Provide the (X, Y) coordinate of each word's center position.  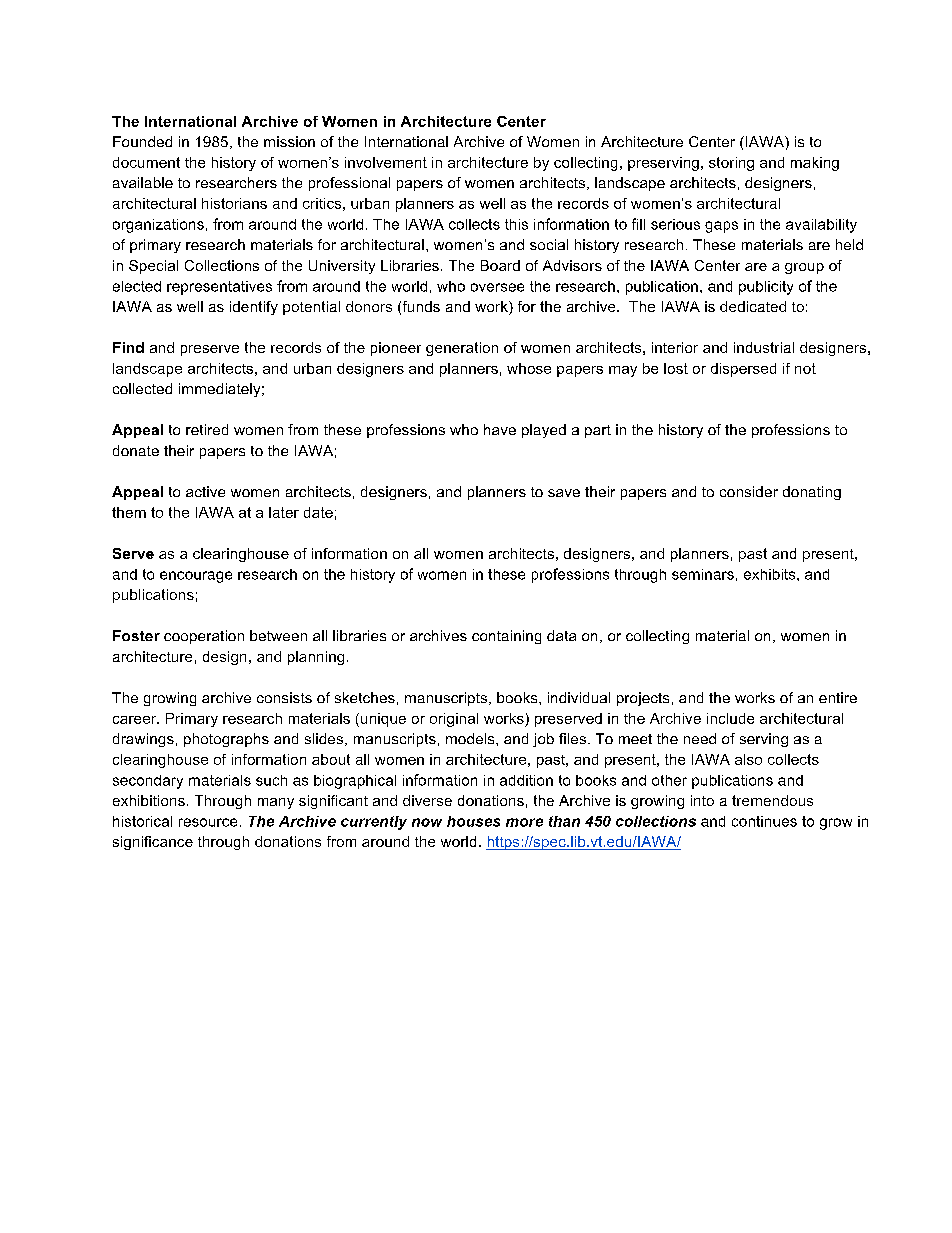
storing (731, 164)
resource (208, 822)
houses (473, 821)
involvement (386, 162)
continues (764, 821)
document (146, 162)
